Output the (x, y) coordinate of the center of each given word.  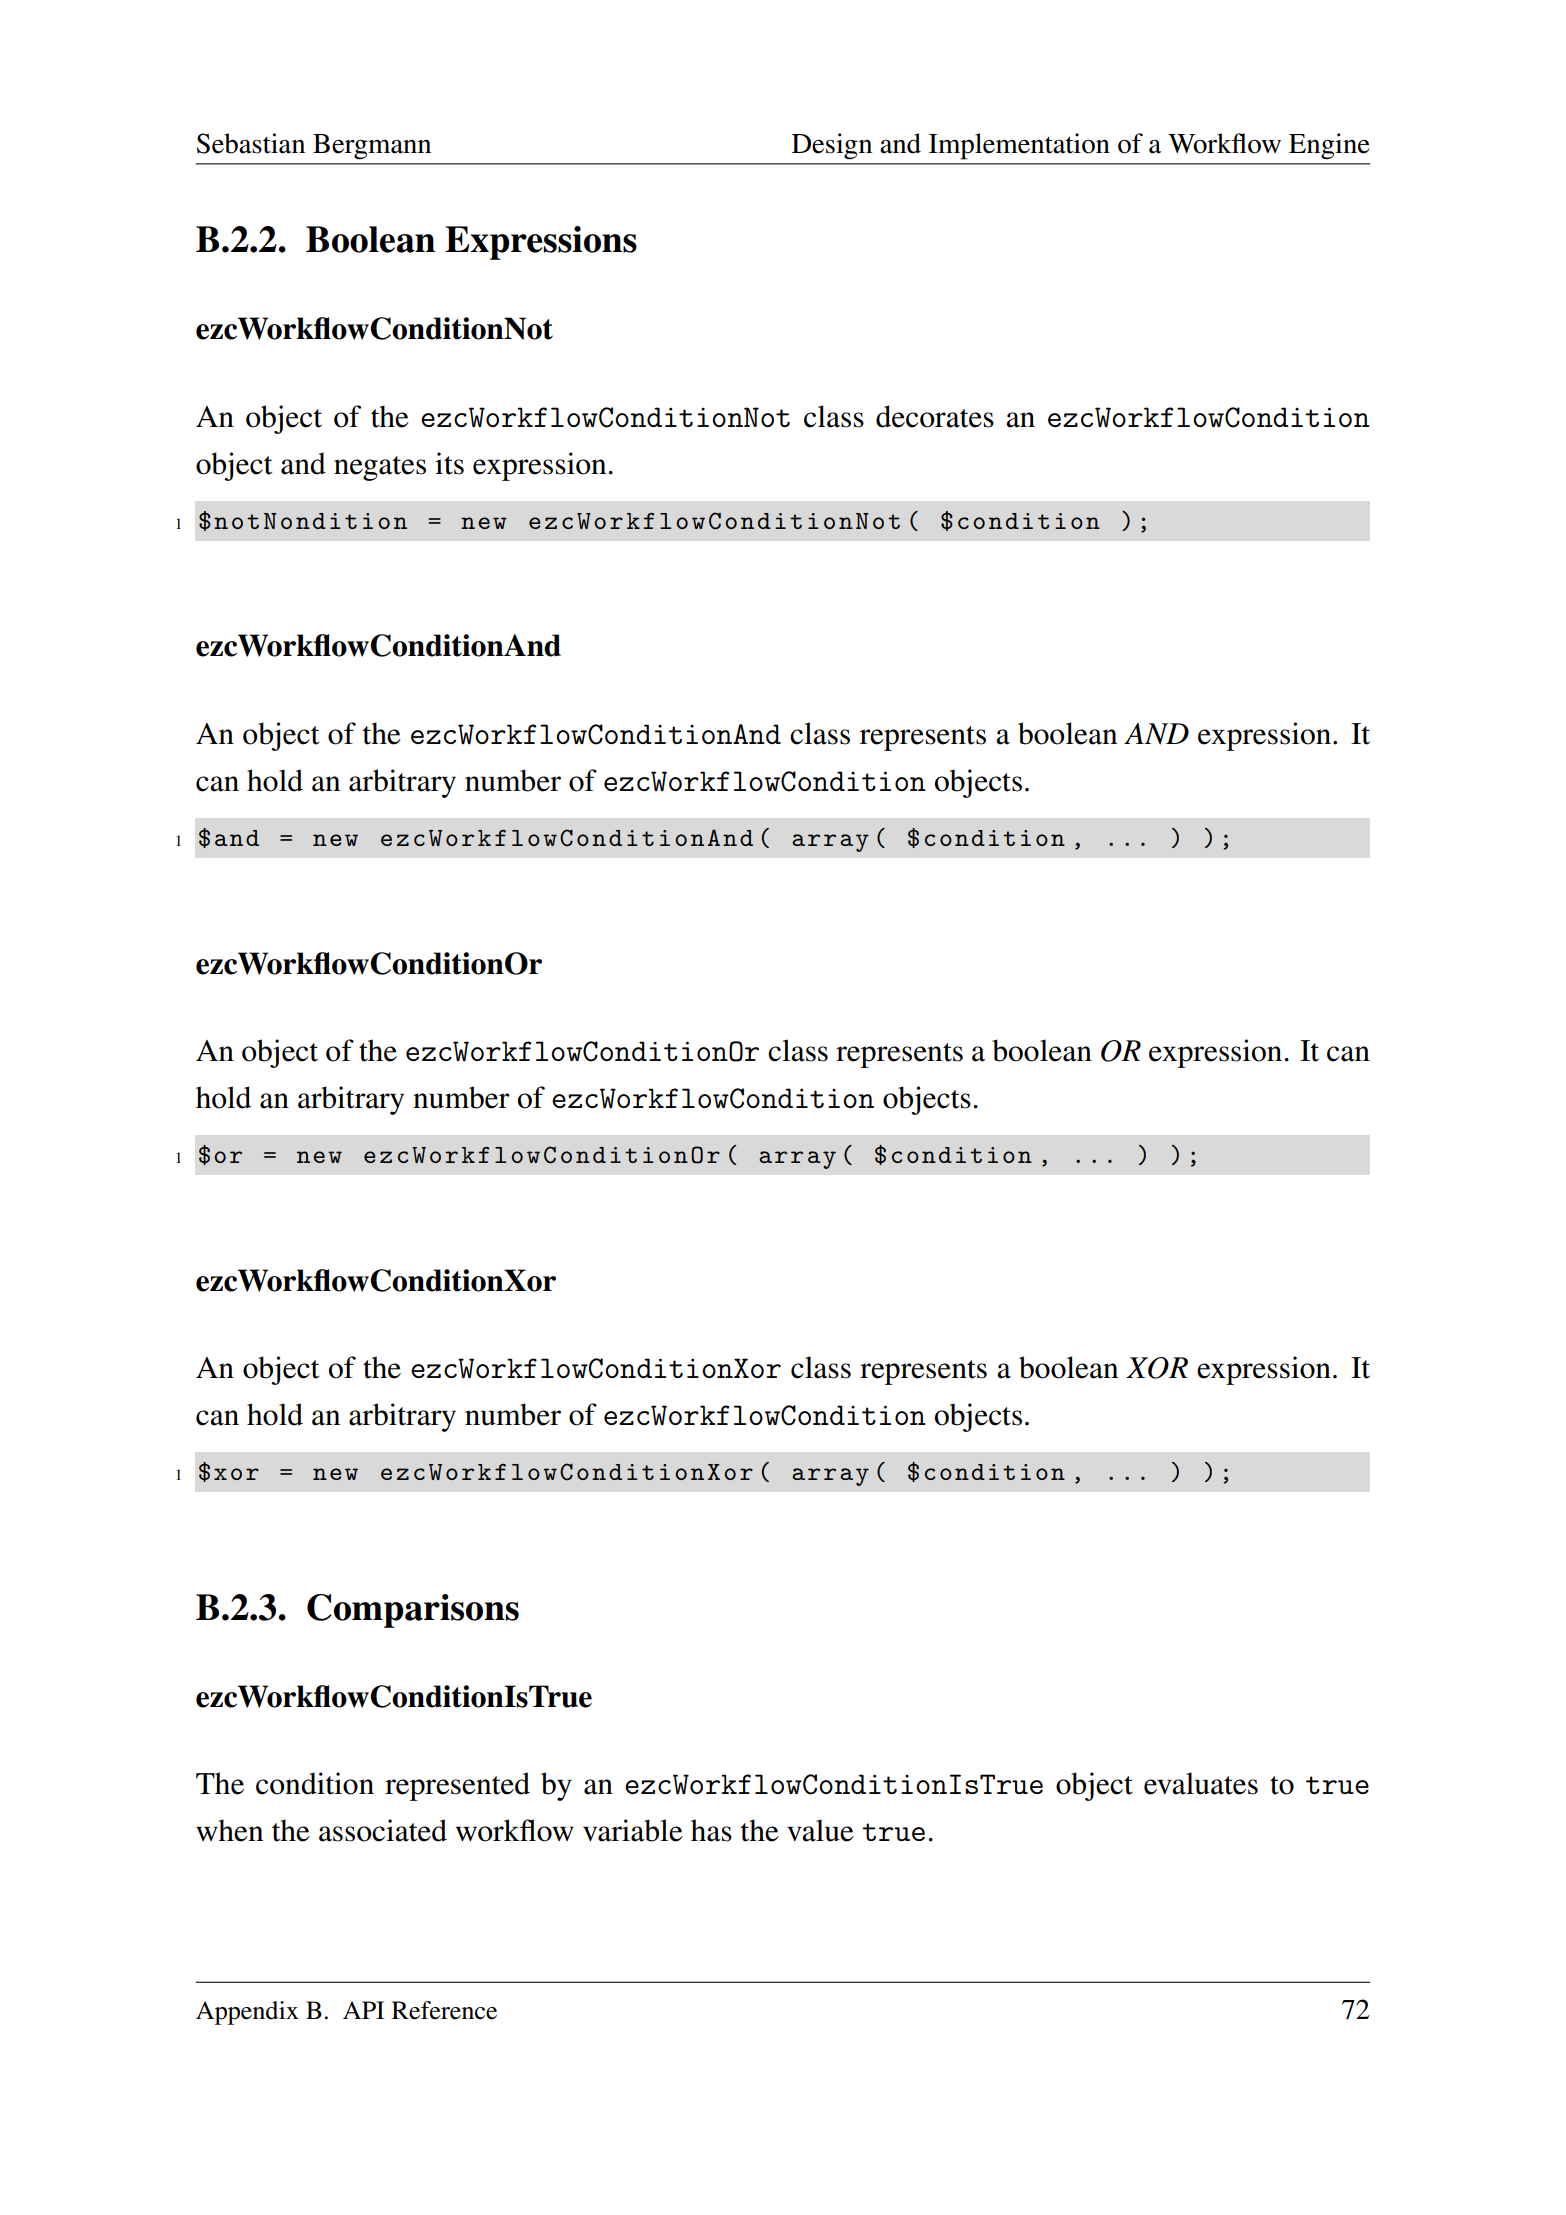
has (711, 1830)
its (449, 463)
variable (633, 1830)
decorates (935, 416)
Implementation (1019, 146)
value (820, 1830)
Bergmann (372, 147)
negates (380, 468)
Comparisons (413, 1611)
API (363, 2010)
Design (832, 146)
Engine (1329, 146)
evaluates (1201, 1783)
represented (457, 1786)
